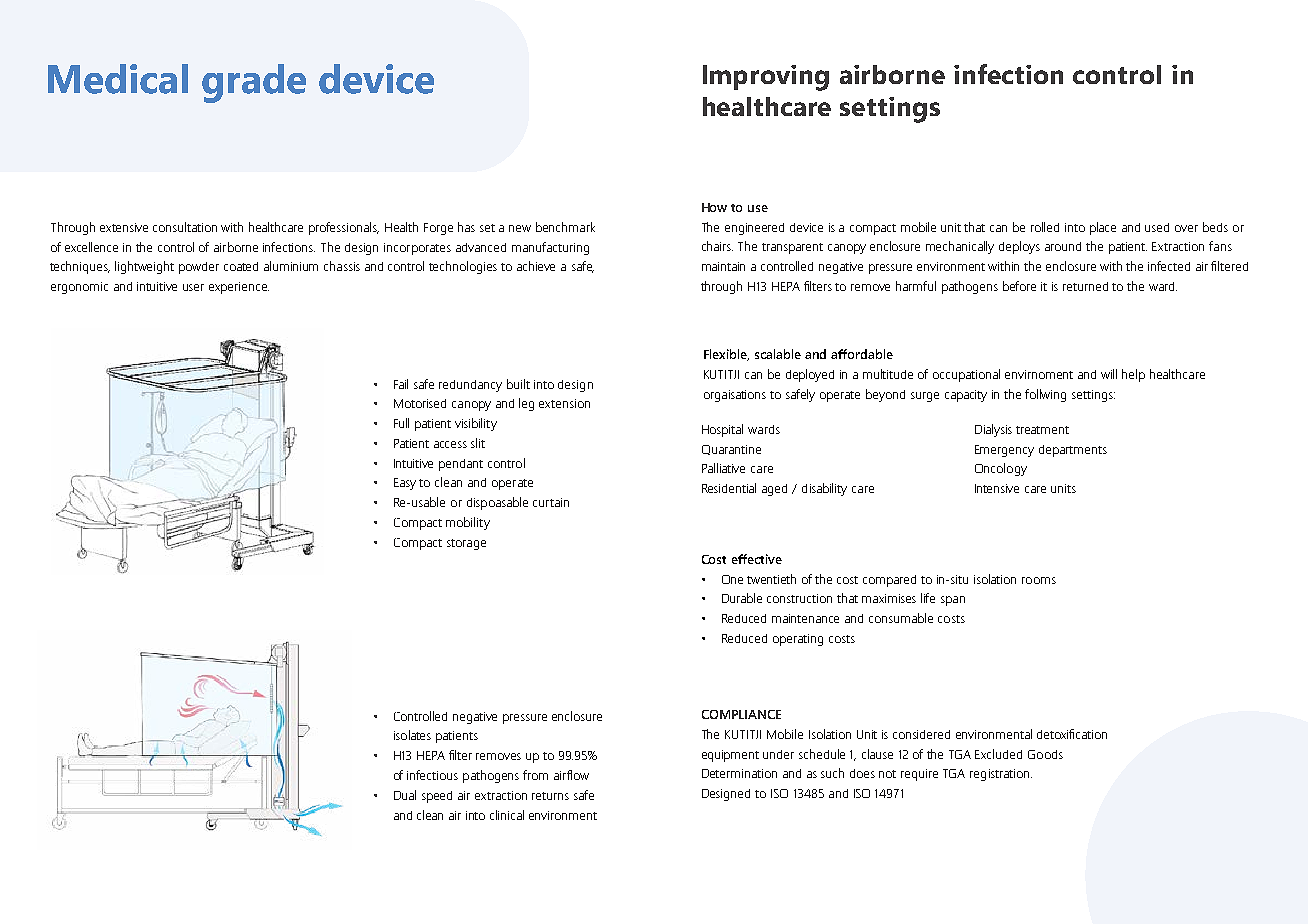  I want to click on Easy, so click(405, 484).
